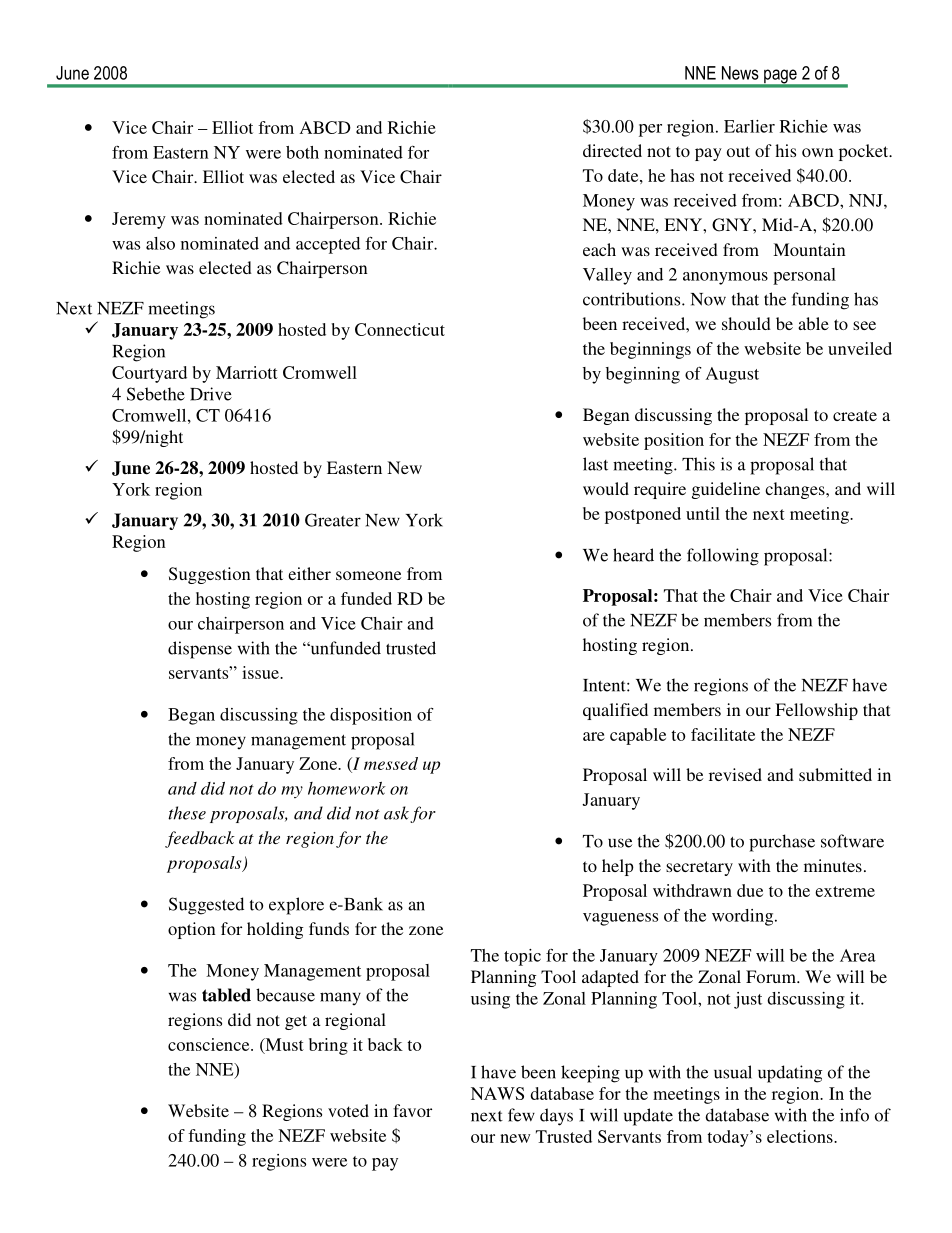 Image resolution: width=952 pixels, height=1233 pixels. Describe the element at coordinates (368, 575) in the document. I see `someone` at that location.
